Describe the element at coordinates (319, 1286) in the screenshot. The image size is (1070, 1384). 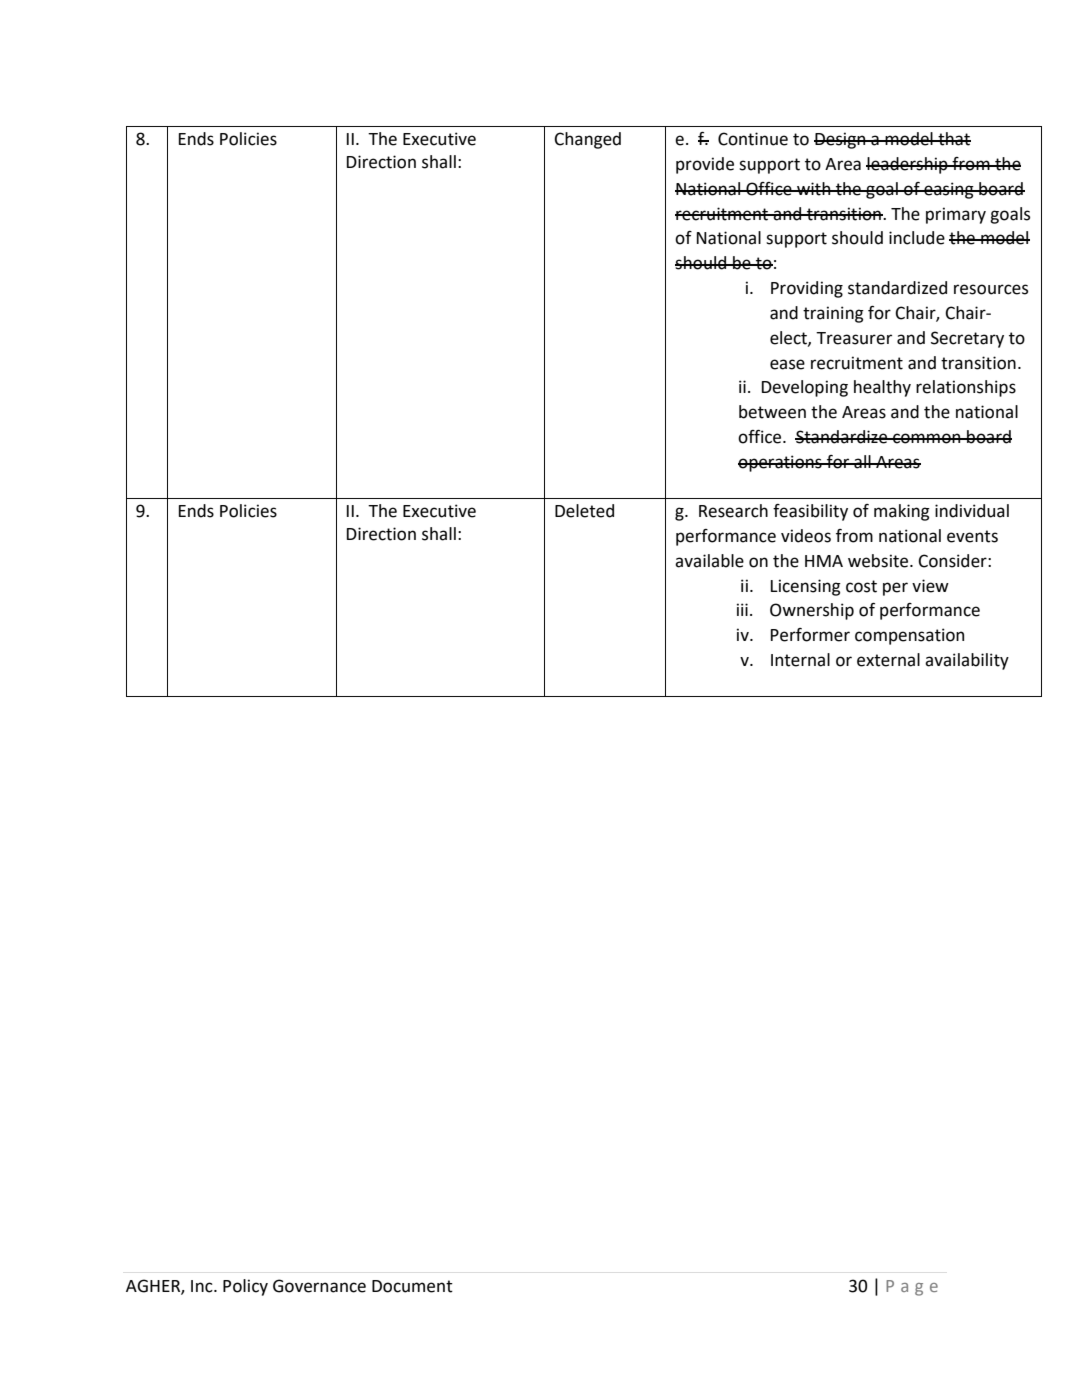
I see `Governance` at that location.
